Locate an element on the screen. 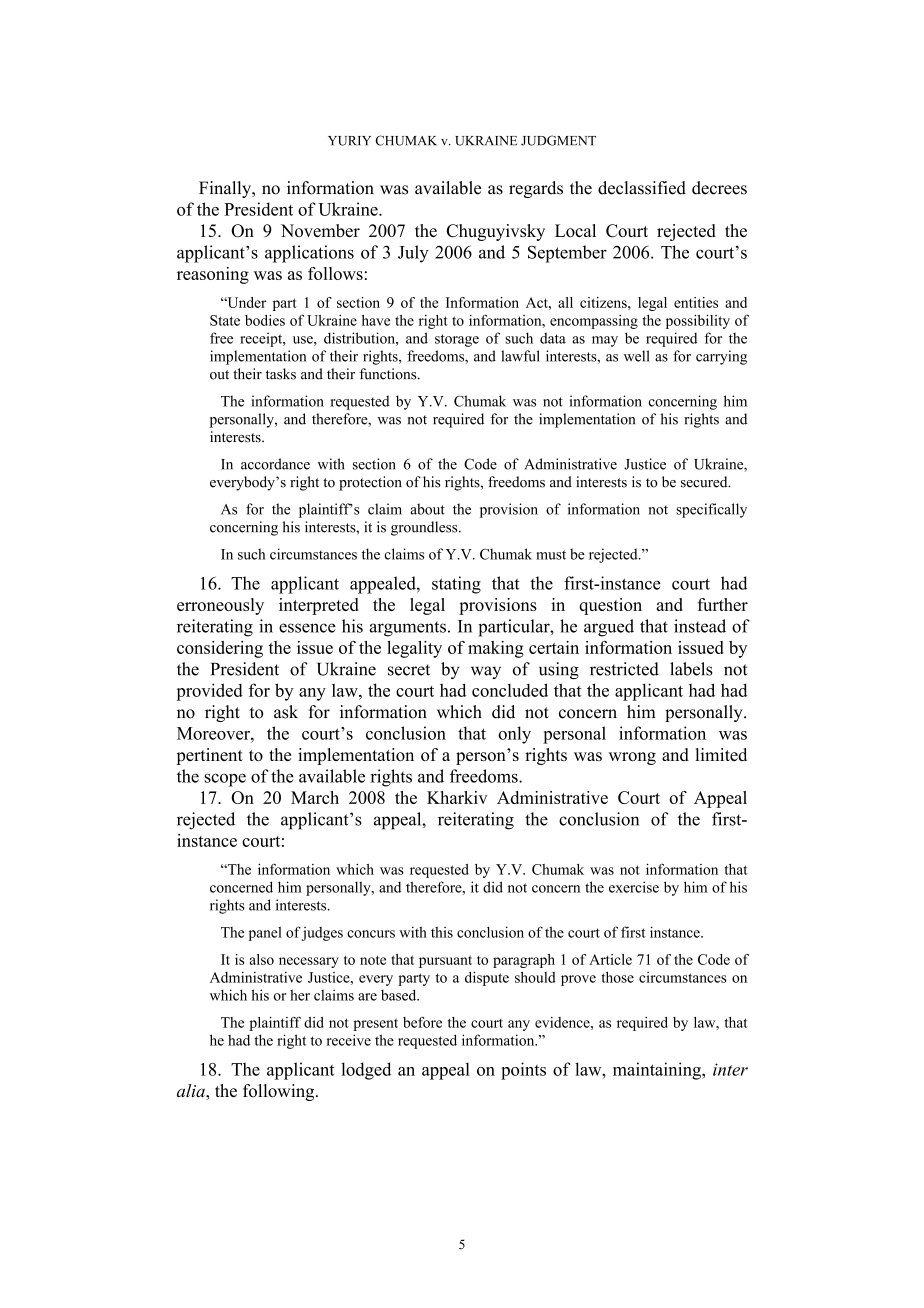 The image size is (924, 1308). declassified is located at coordinates (642, 188).
